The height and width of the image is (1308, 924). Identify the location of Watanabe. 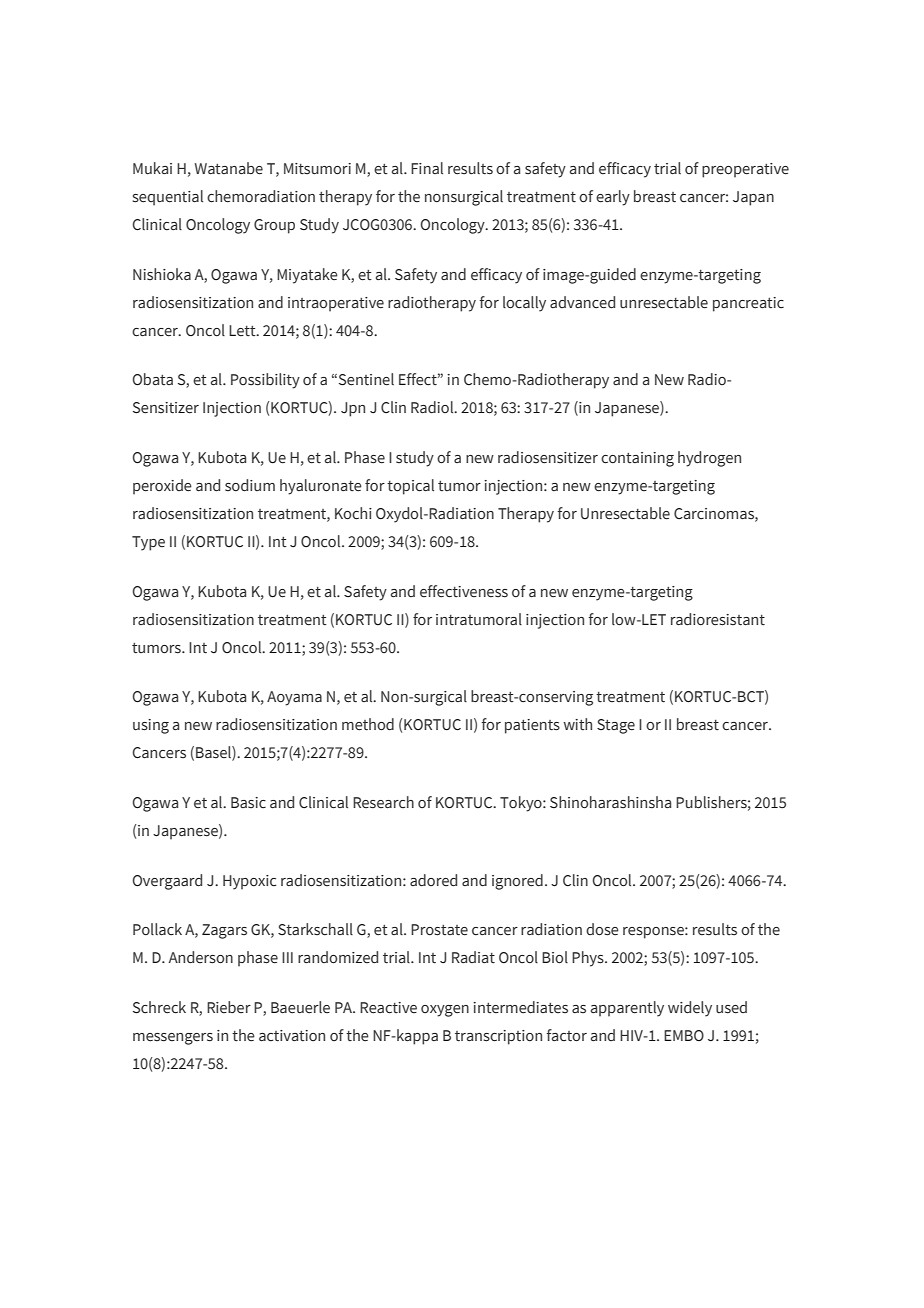
(229, 168).
